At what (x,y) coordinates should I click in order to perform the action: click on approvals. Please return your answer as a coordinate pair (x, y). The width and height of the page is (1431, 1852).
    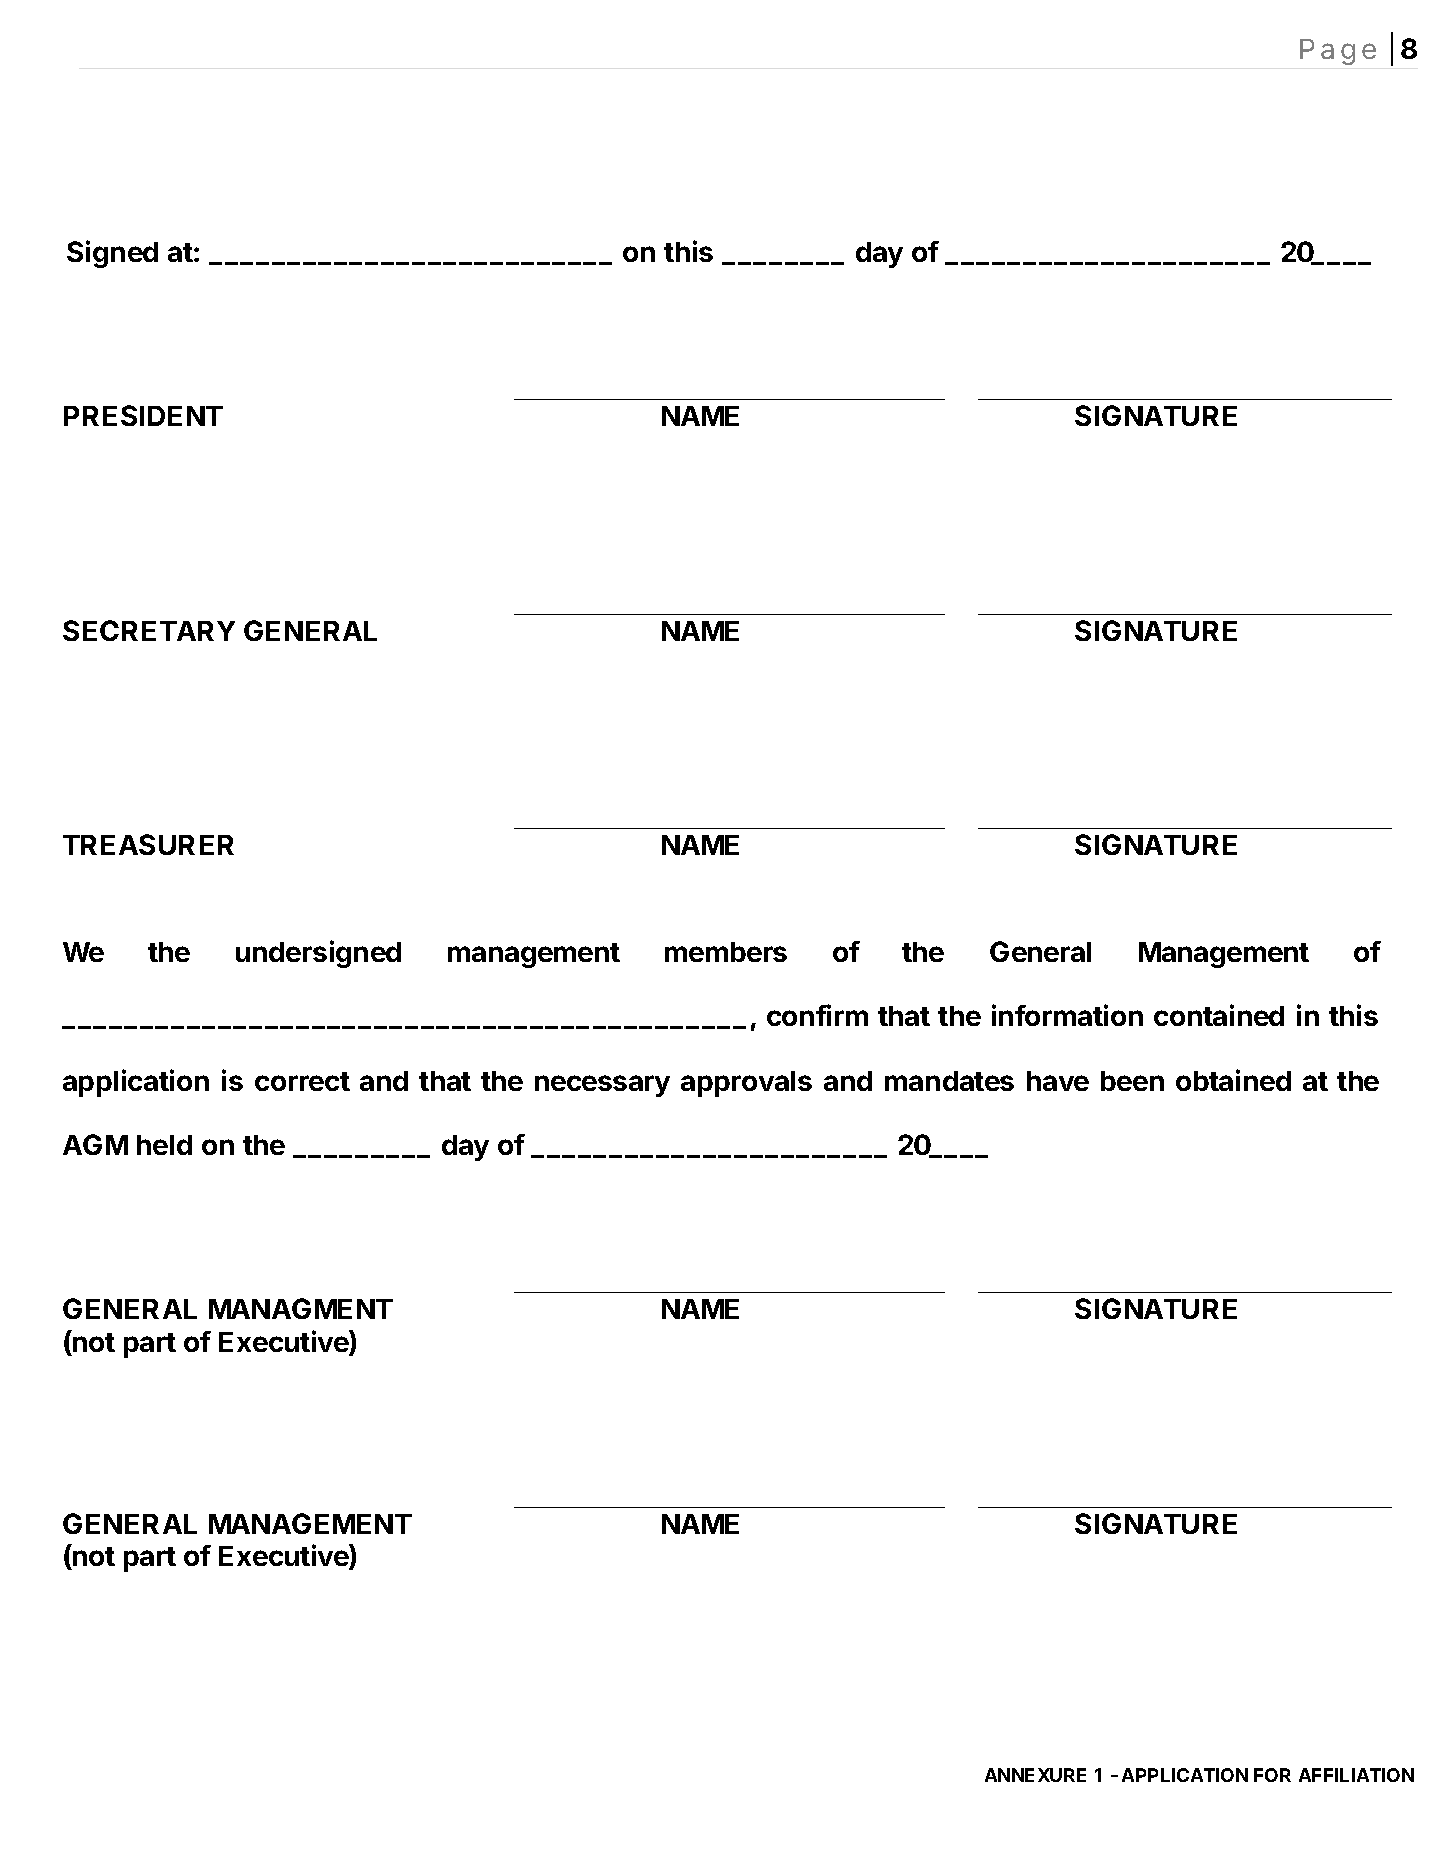
    Looking at the image, I should click on (746, 1084).
